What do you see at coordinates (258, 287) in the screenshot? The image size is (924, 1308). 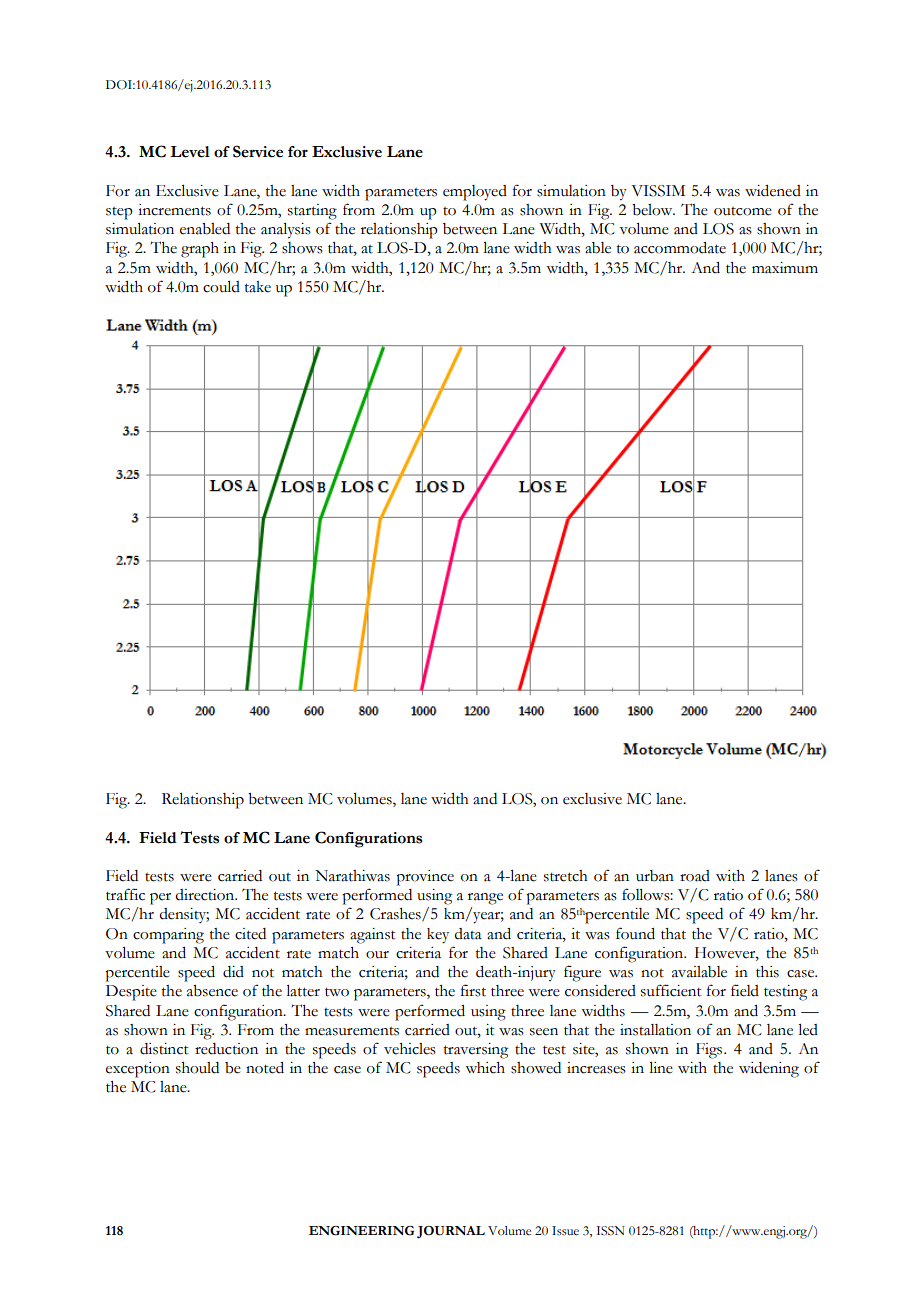 I see `take` at bounding box center [258, 287].
